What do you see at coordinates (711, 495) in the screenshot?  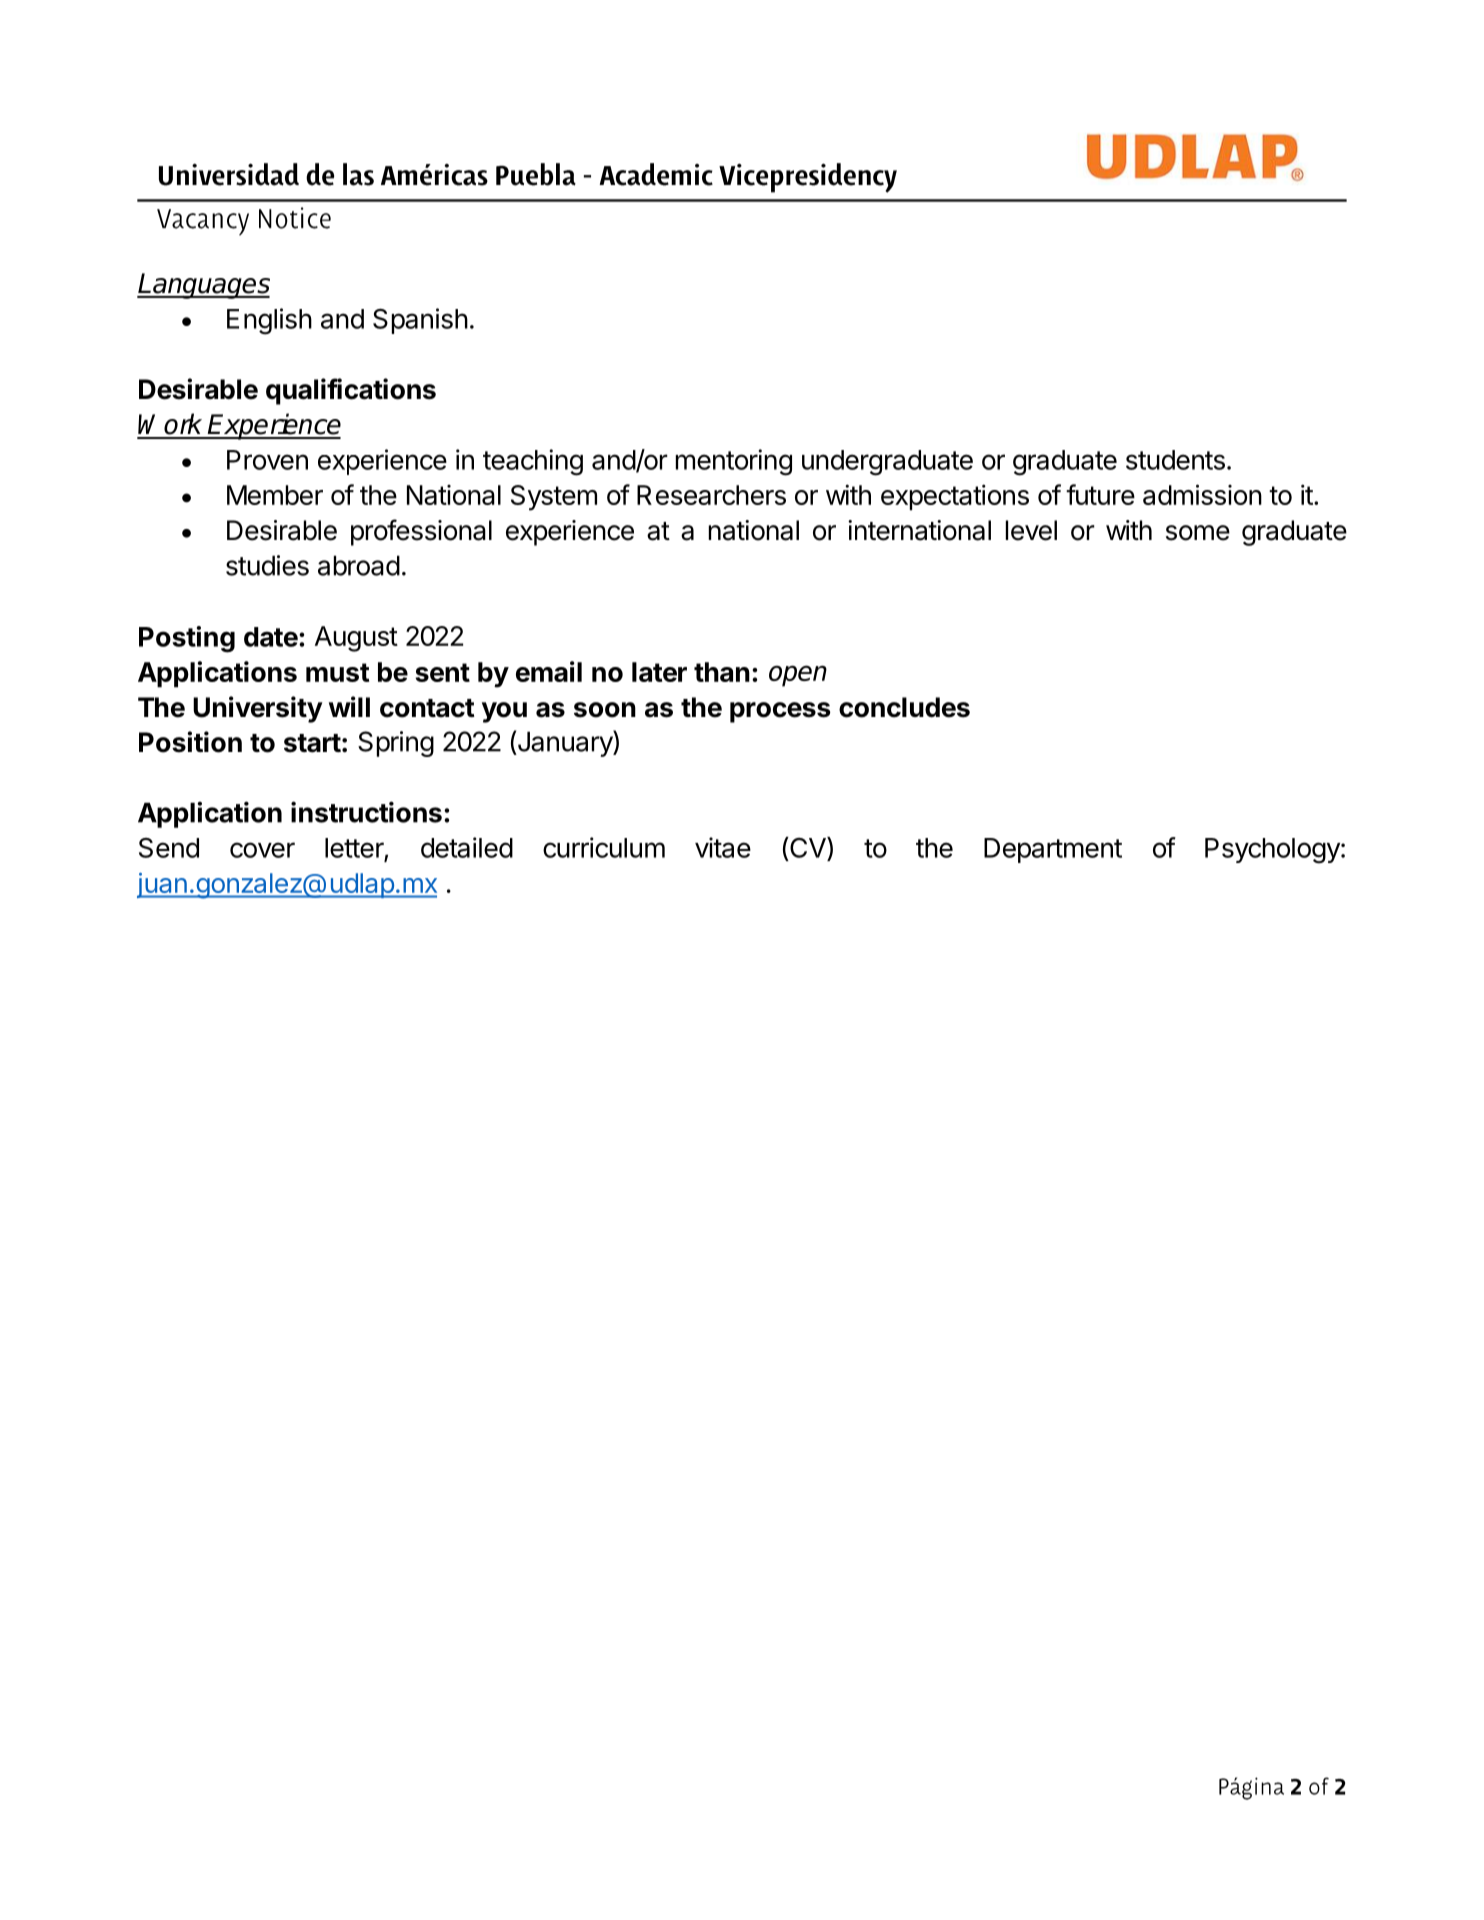 I see `Researchers` at bounding box center [711, 495].
